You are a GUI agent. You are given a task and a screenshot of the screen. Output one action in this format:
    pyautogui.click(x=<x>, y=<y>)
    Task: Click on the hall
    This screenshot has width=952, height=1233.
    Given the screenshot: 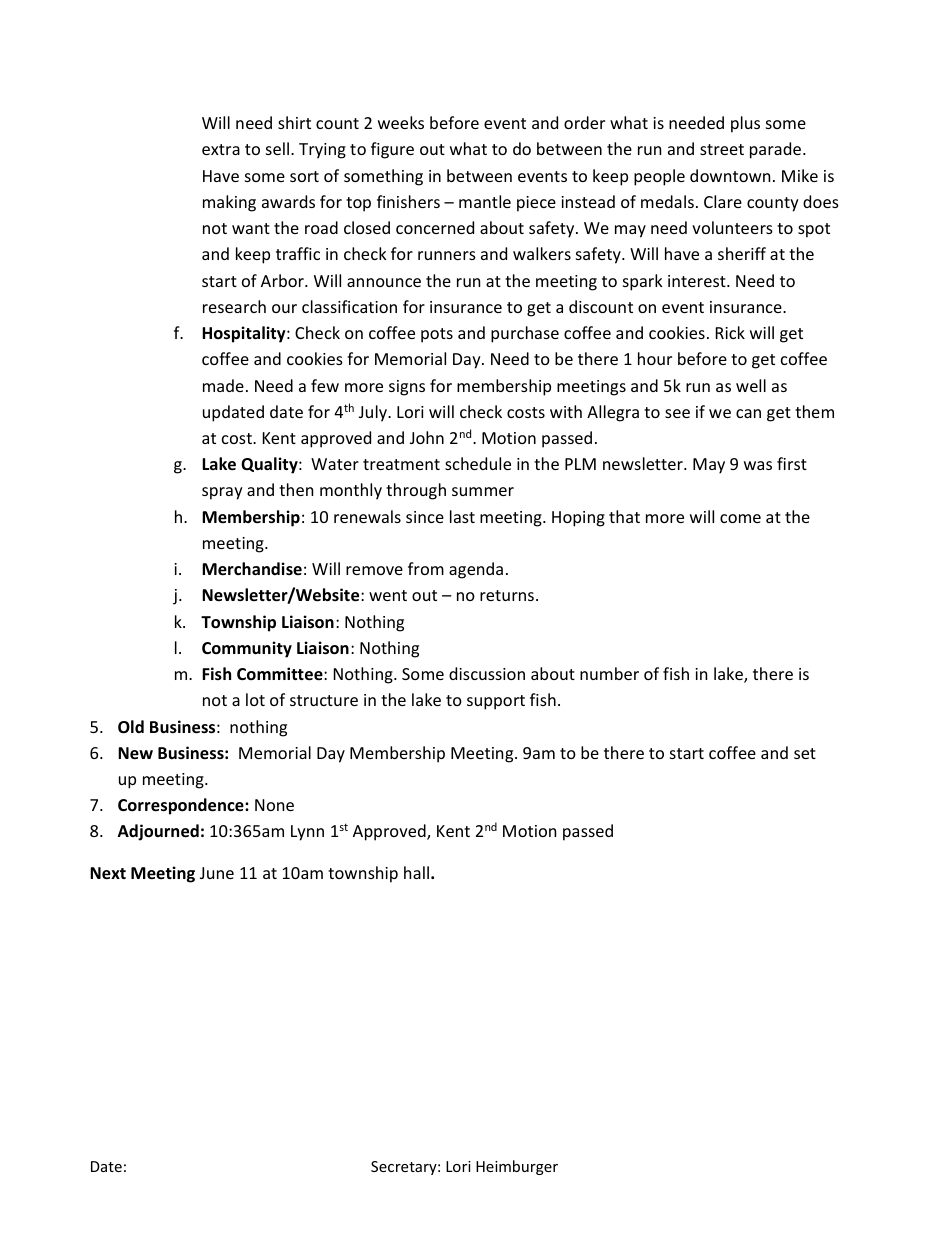 What is the action you would take?
    pyautogui.click(x=416, y=872)
